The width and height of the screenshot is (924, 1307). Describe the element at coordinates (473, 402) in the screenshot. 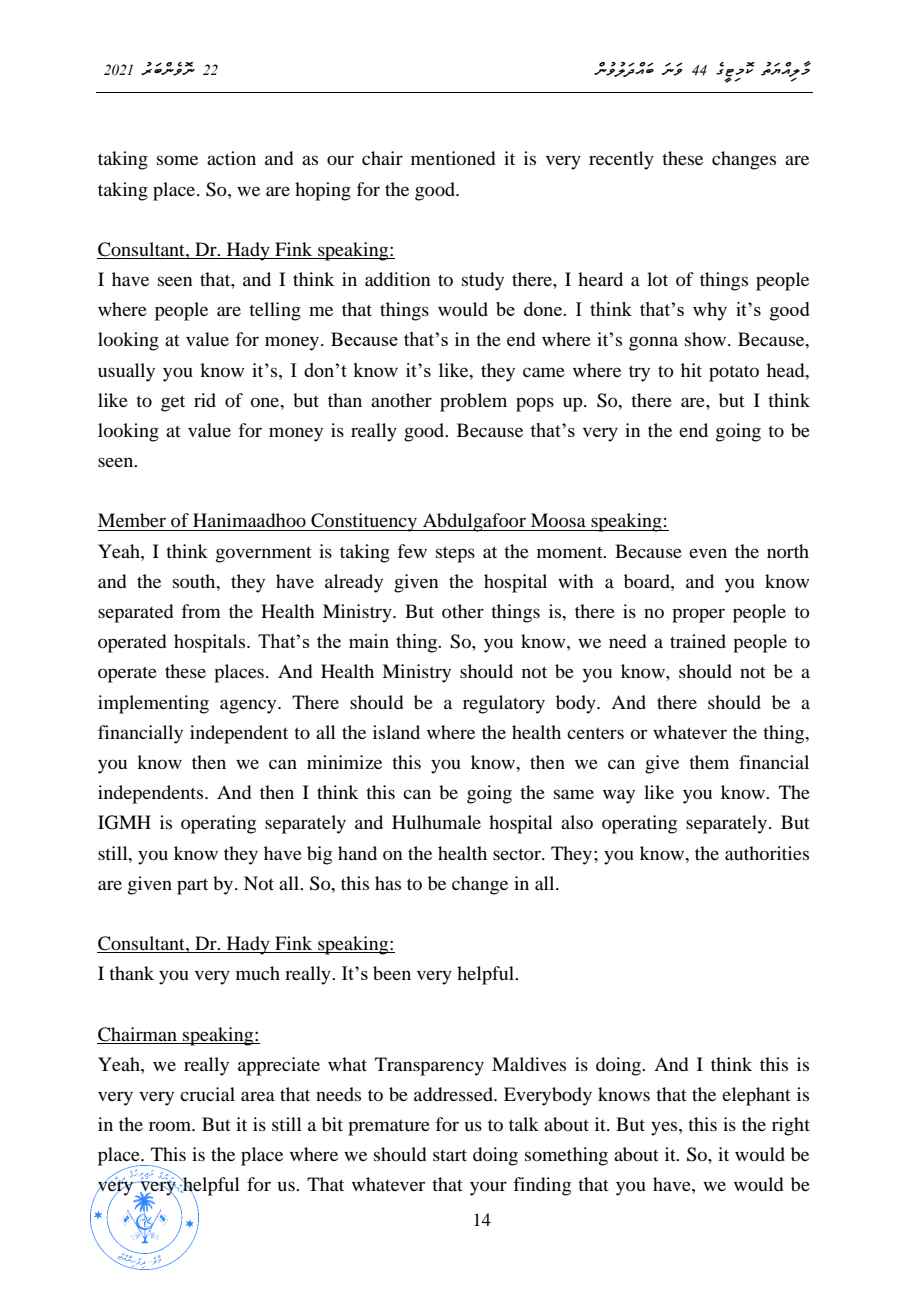

I see `problem` at that location.
